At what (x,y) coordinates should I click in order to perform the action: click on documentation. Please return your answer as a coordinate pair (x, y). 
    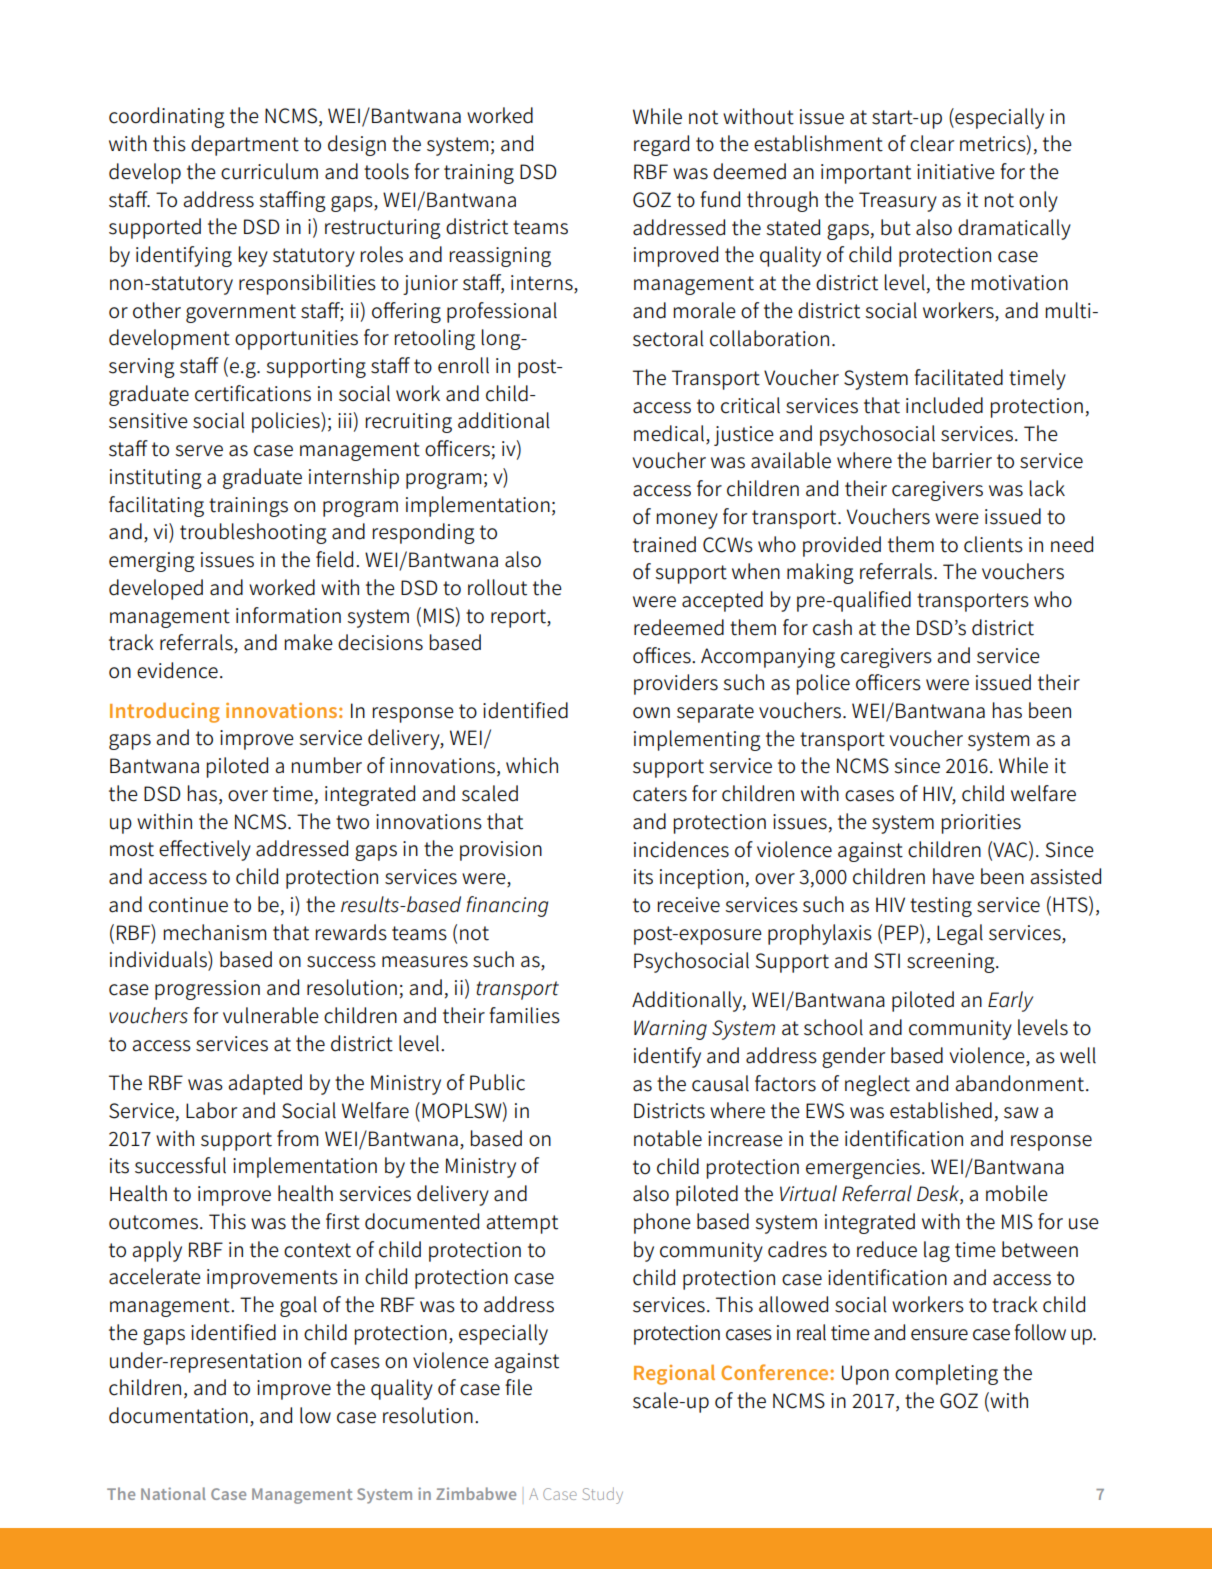
    Looking at the image, I should click on (178, 1415).
